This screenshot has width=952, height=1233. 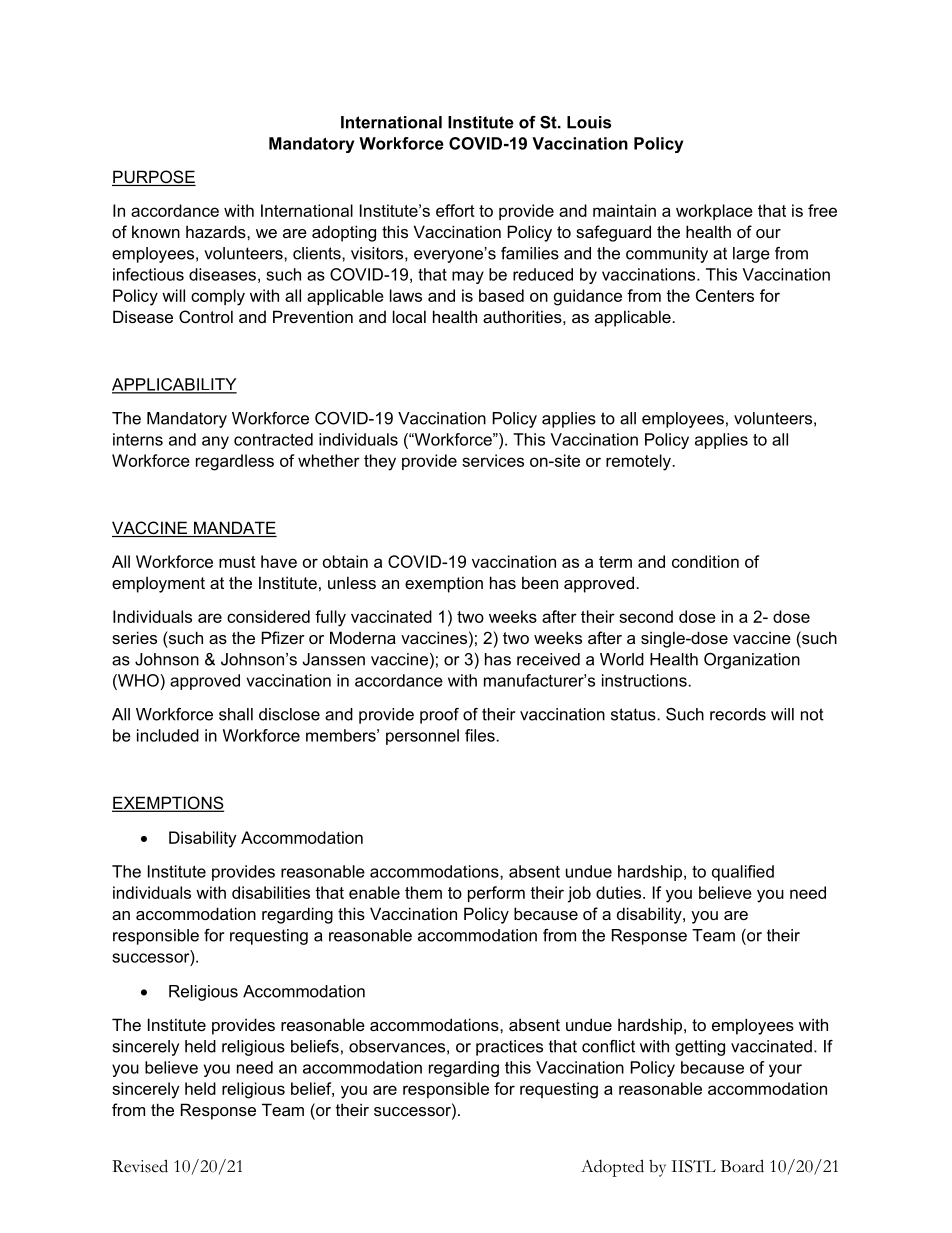 What do you see at coordinates (742, 1166) in the screenshot?
I see `Board` at bounding box center [742, 1166].
